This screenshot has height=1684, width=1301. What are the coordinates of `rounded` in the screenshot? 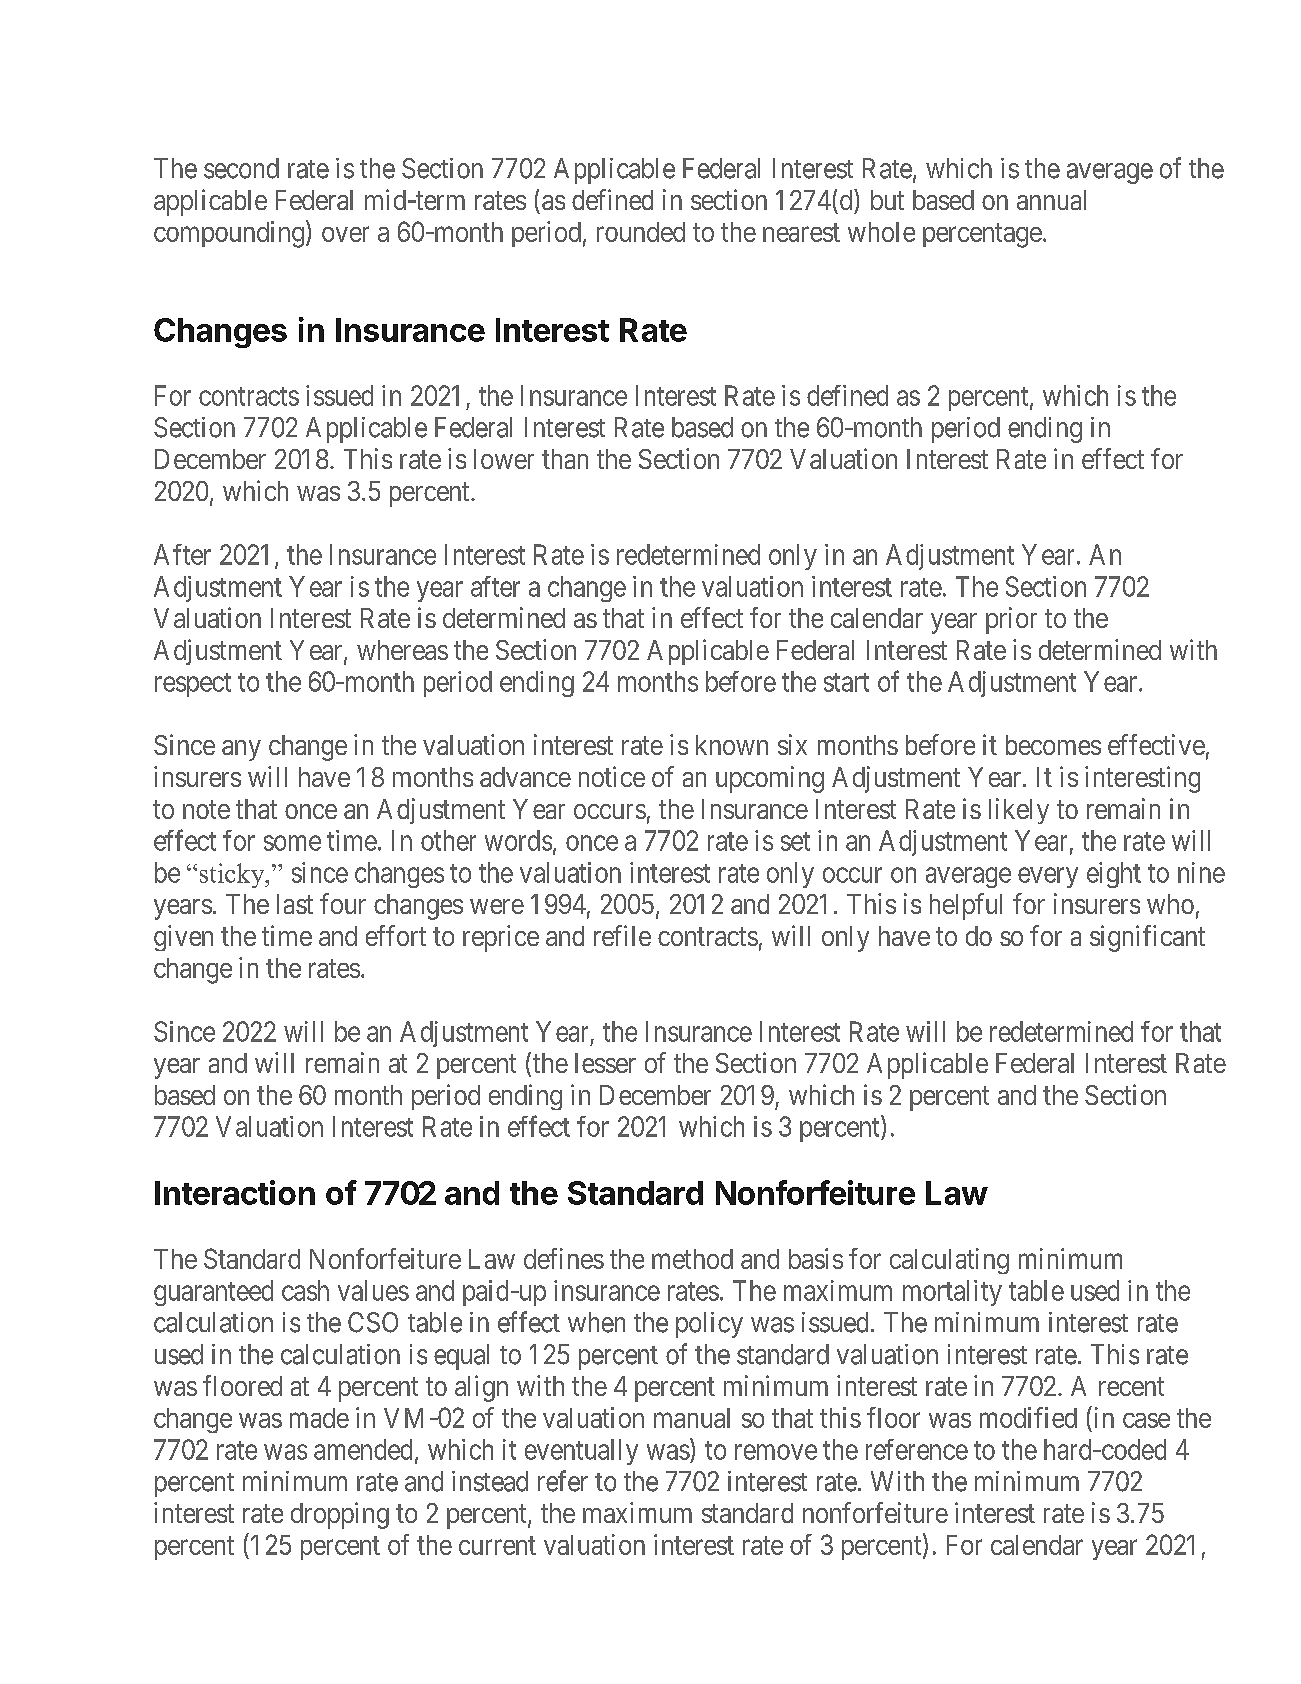 It's located at (641, 232).
